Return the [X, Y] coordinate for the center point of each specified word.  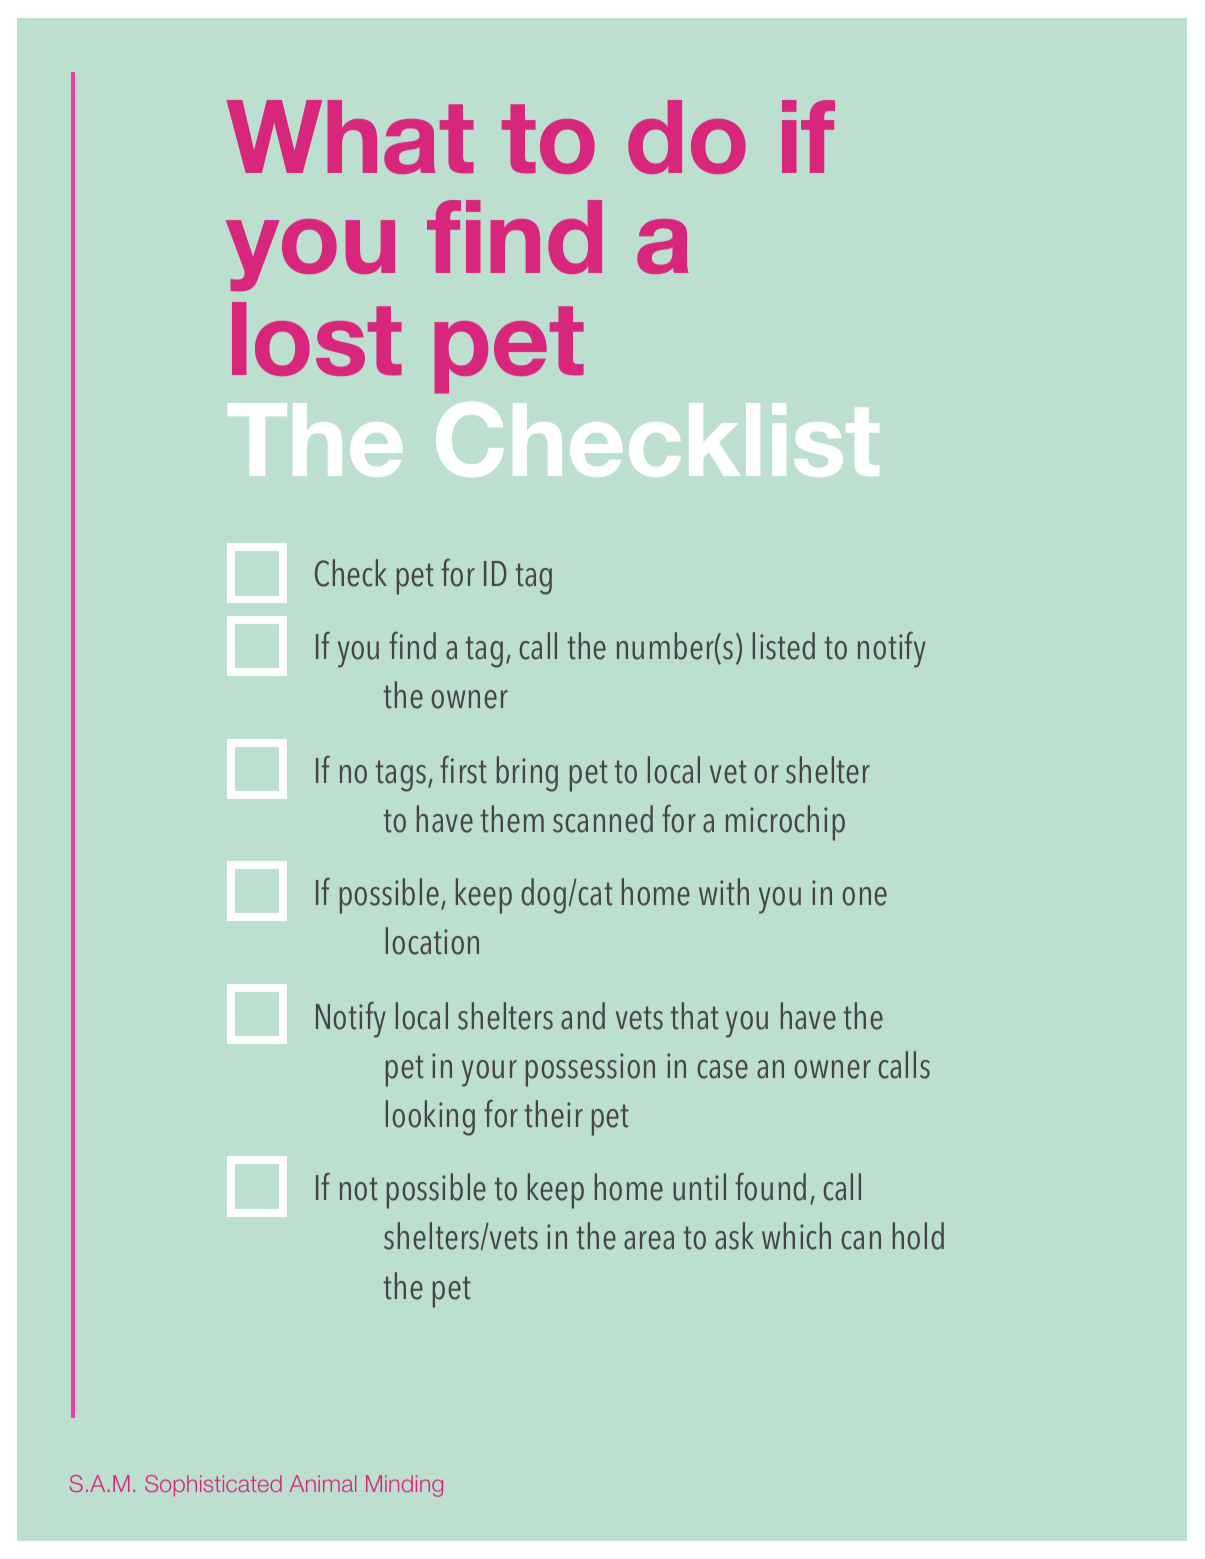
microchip [785, 823]
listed [784, 646]
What [350, 137]
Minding [404, 1486]
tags [402, 776]
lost [316, 339]
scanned [603, 819]
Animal [323, 1483]
